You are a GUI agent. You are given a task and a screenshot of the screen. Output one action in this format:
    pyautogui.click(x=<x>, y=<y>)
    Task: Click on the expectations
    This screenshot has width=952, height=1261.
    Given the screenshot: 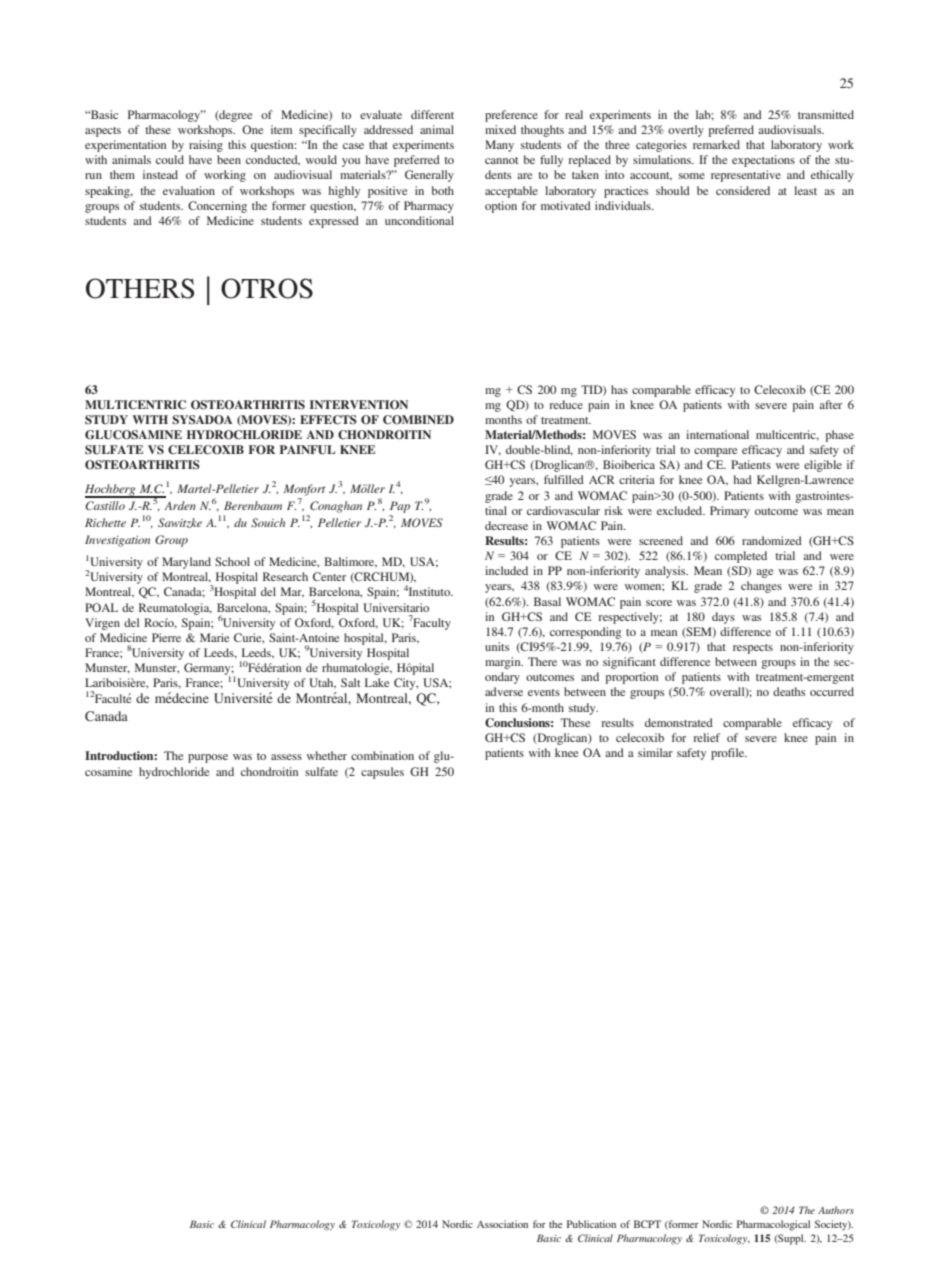 What is the action you would take?
    pyautogui.click(x=763, y=161)
